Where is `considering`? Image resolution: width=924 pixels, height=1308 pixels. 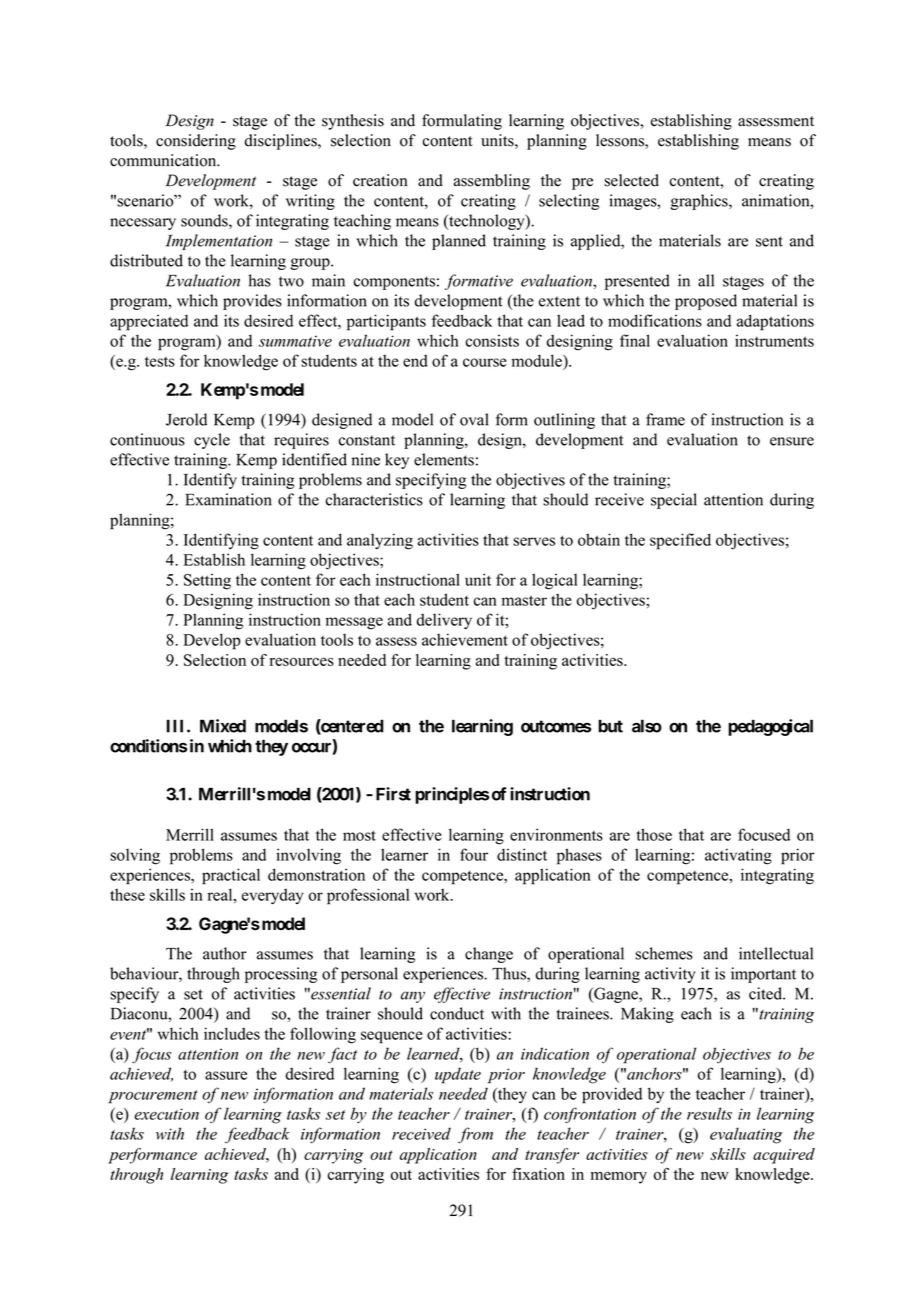
considering is located at coordinates (196, 142).
